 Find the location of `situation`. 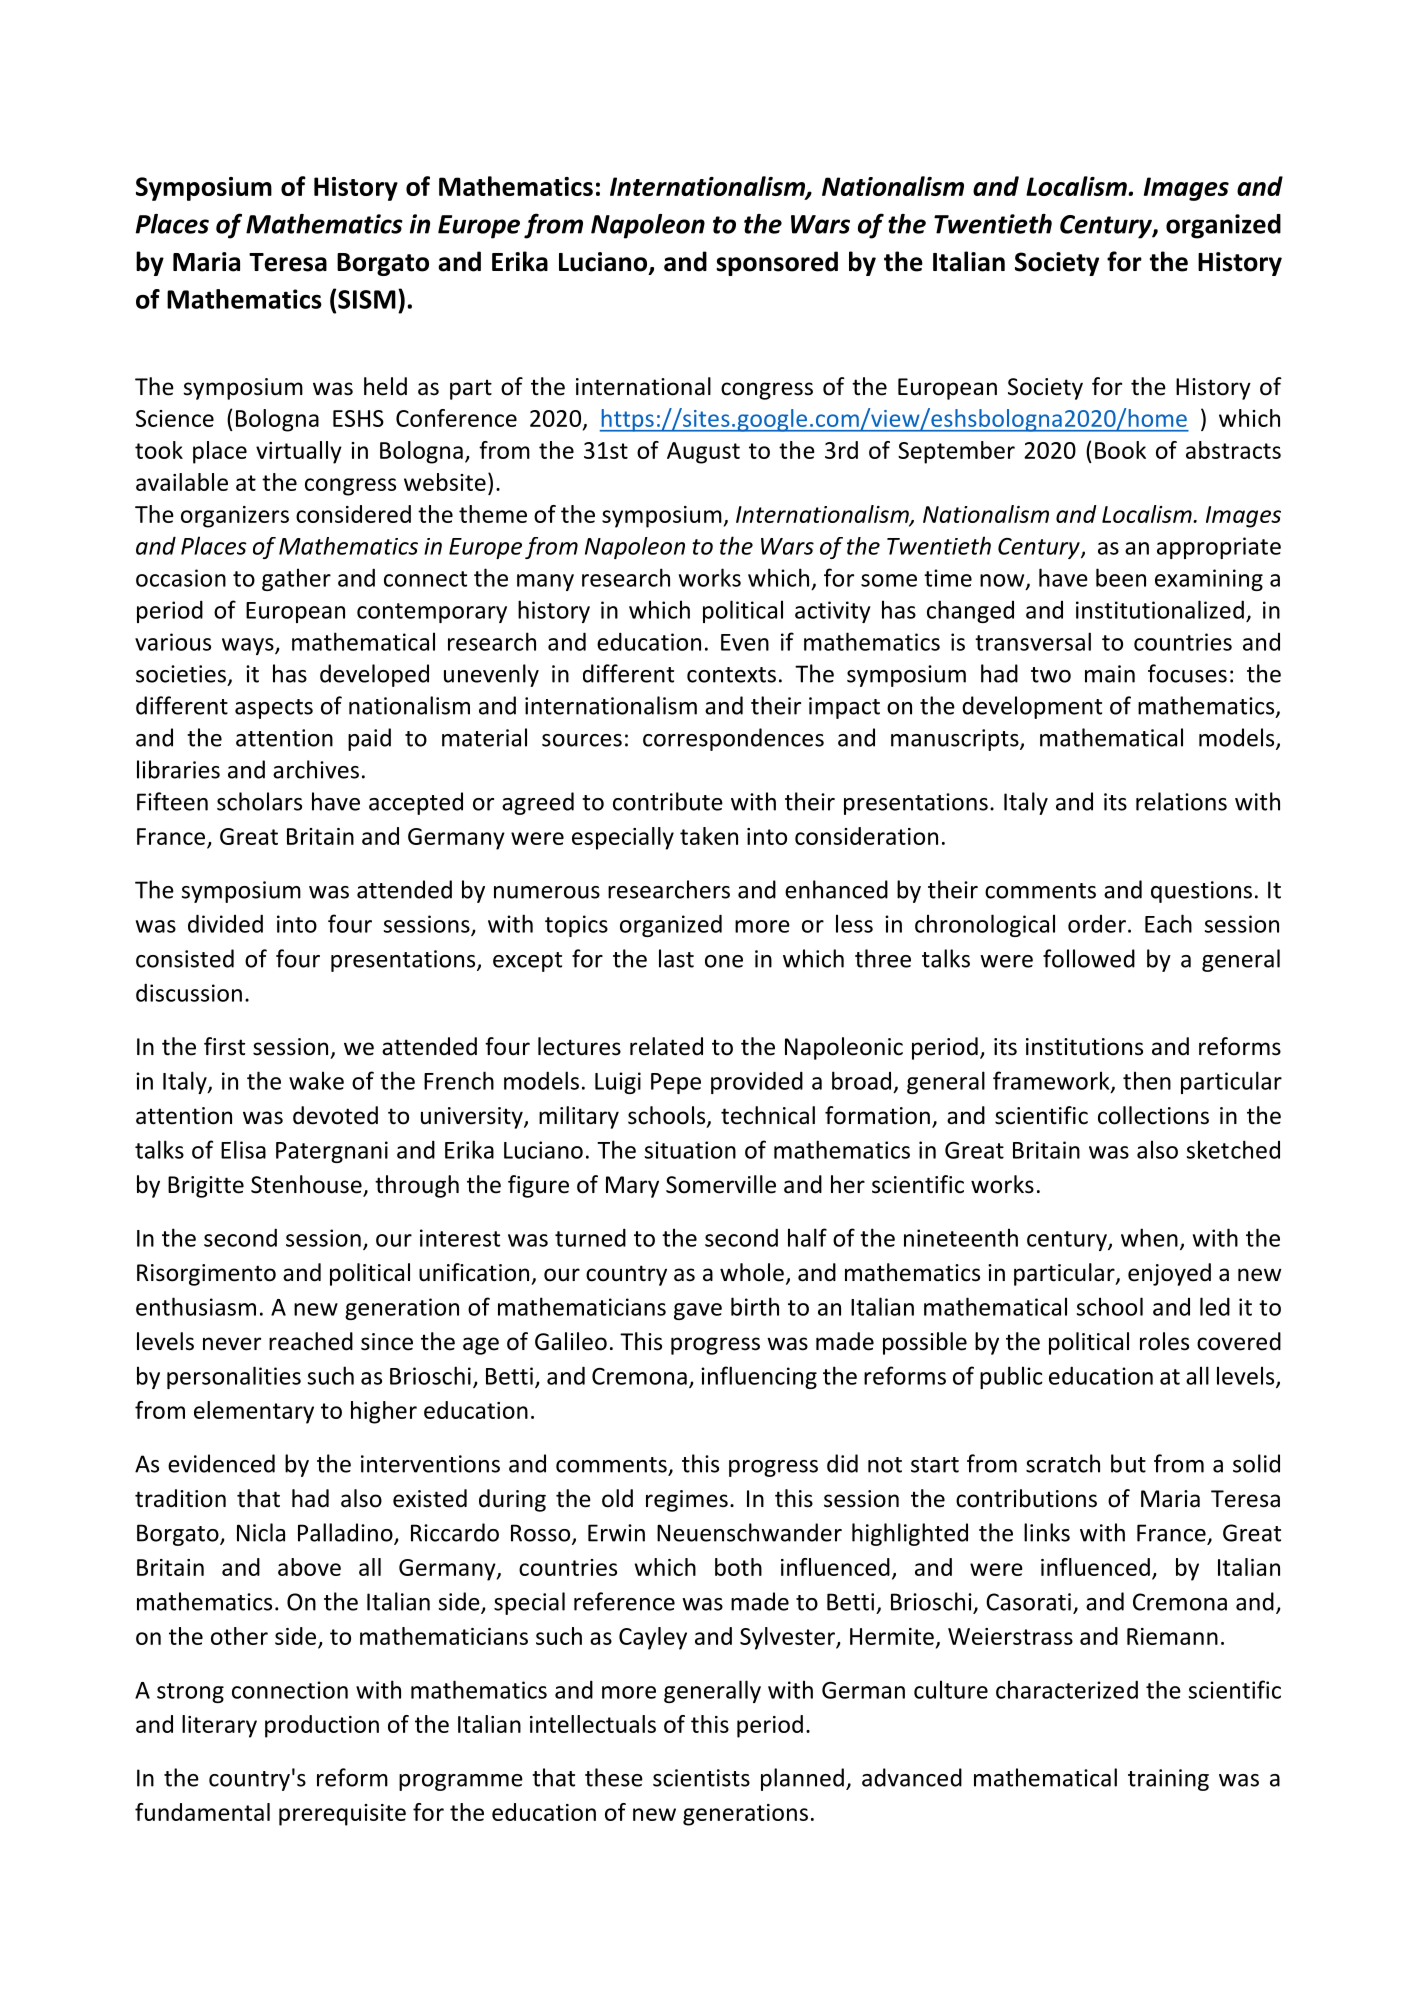

situation is located at coordinates (690, 1150).
